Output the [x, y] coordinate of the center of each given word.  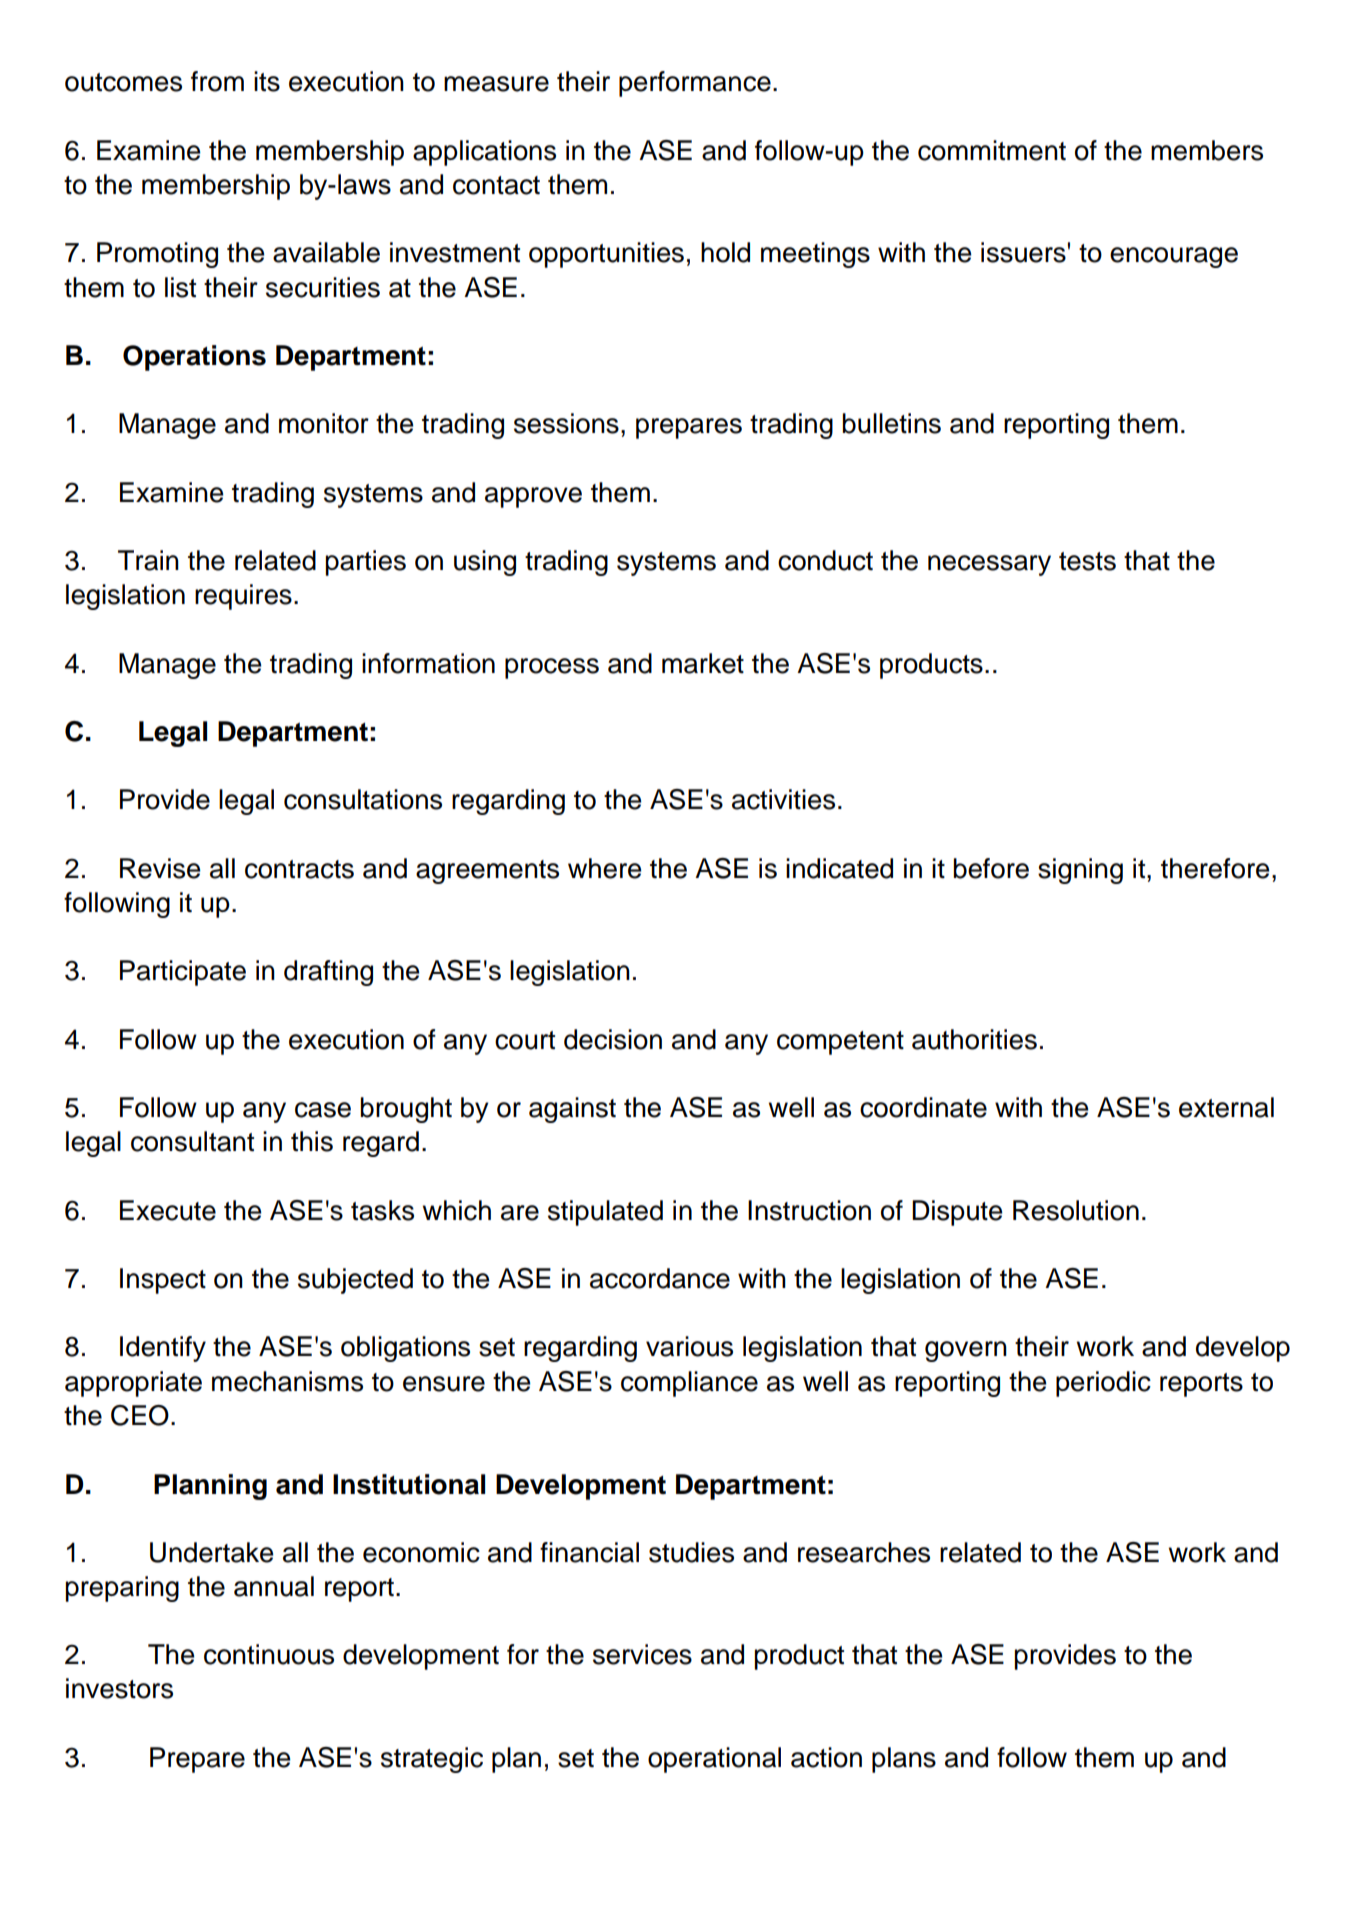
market [703, 663]
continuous [269, 1654]
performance [695, 84]
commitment [992, 150]
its [267, 81]
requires [243, 597]
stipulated [605, 1213]
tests [1087, 561]
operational [714, 1760]
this [312, 1141]
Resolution [1076, 1210]
